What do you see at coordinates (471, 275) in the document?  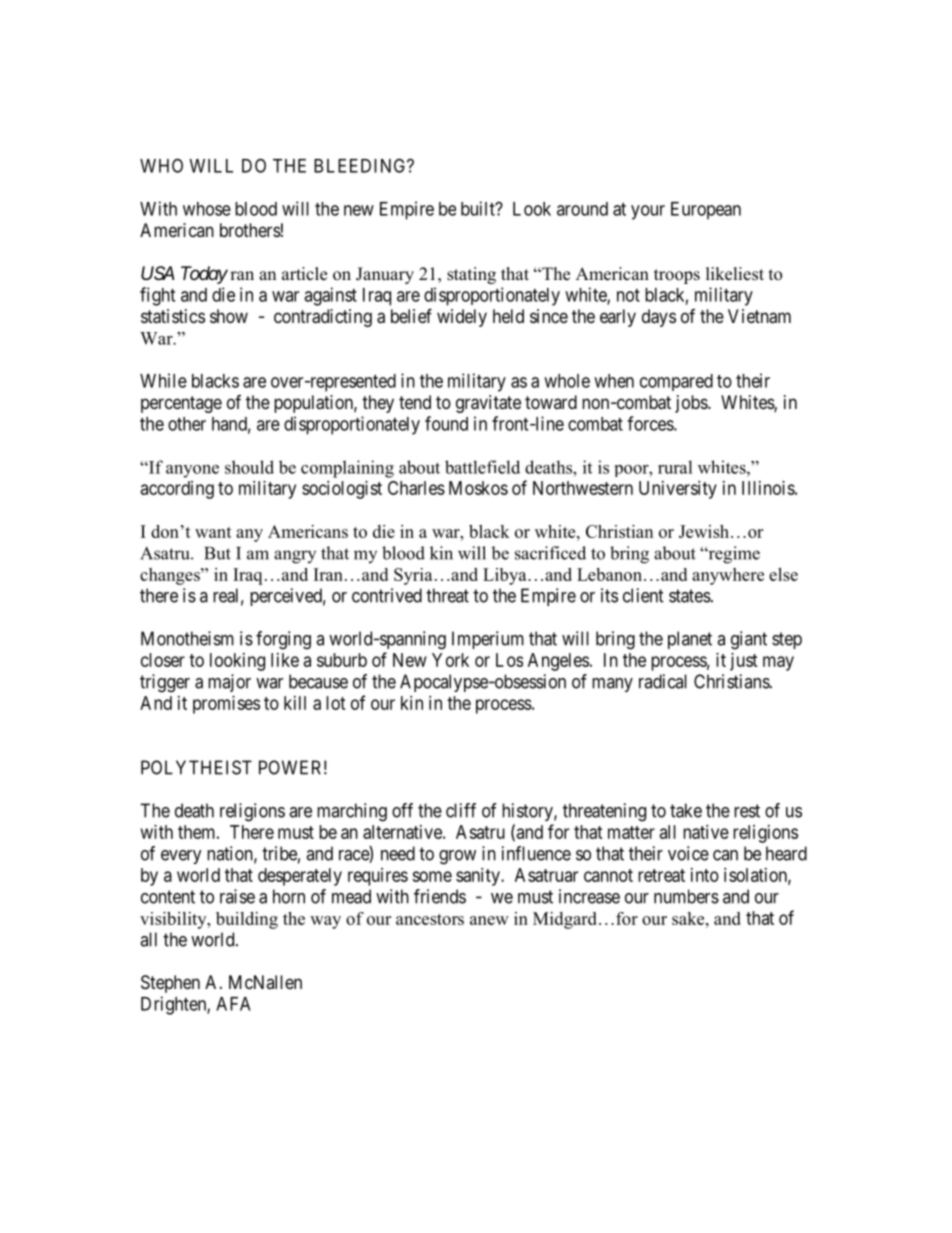 I see `stating` at bounding box center [471, 275].
